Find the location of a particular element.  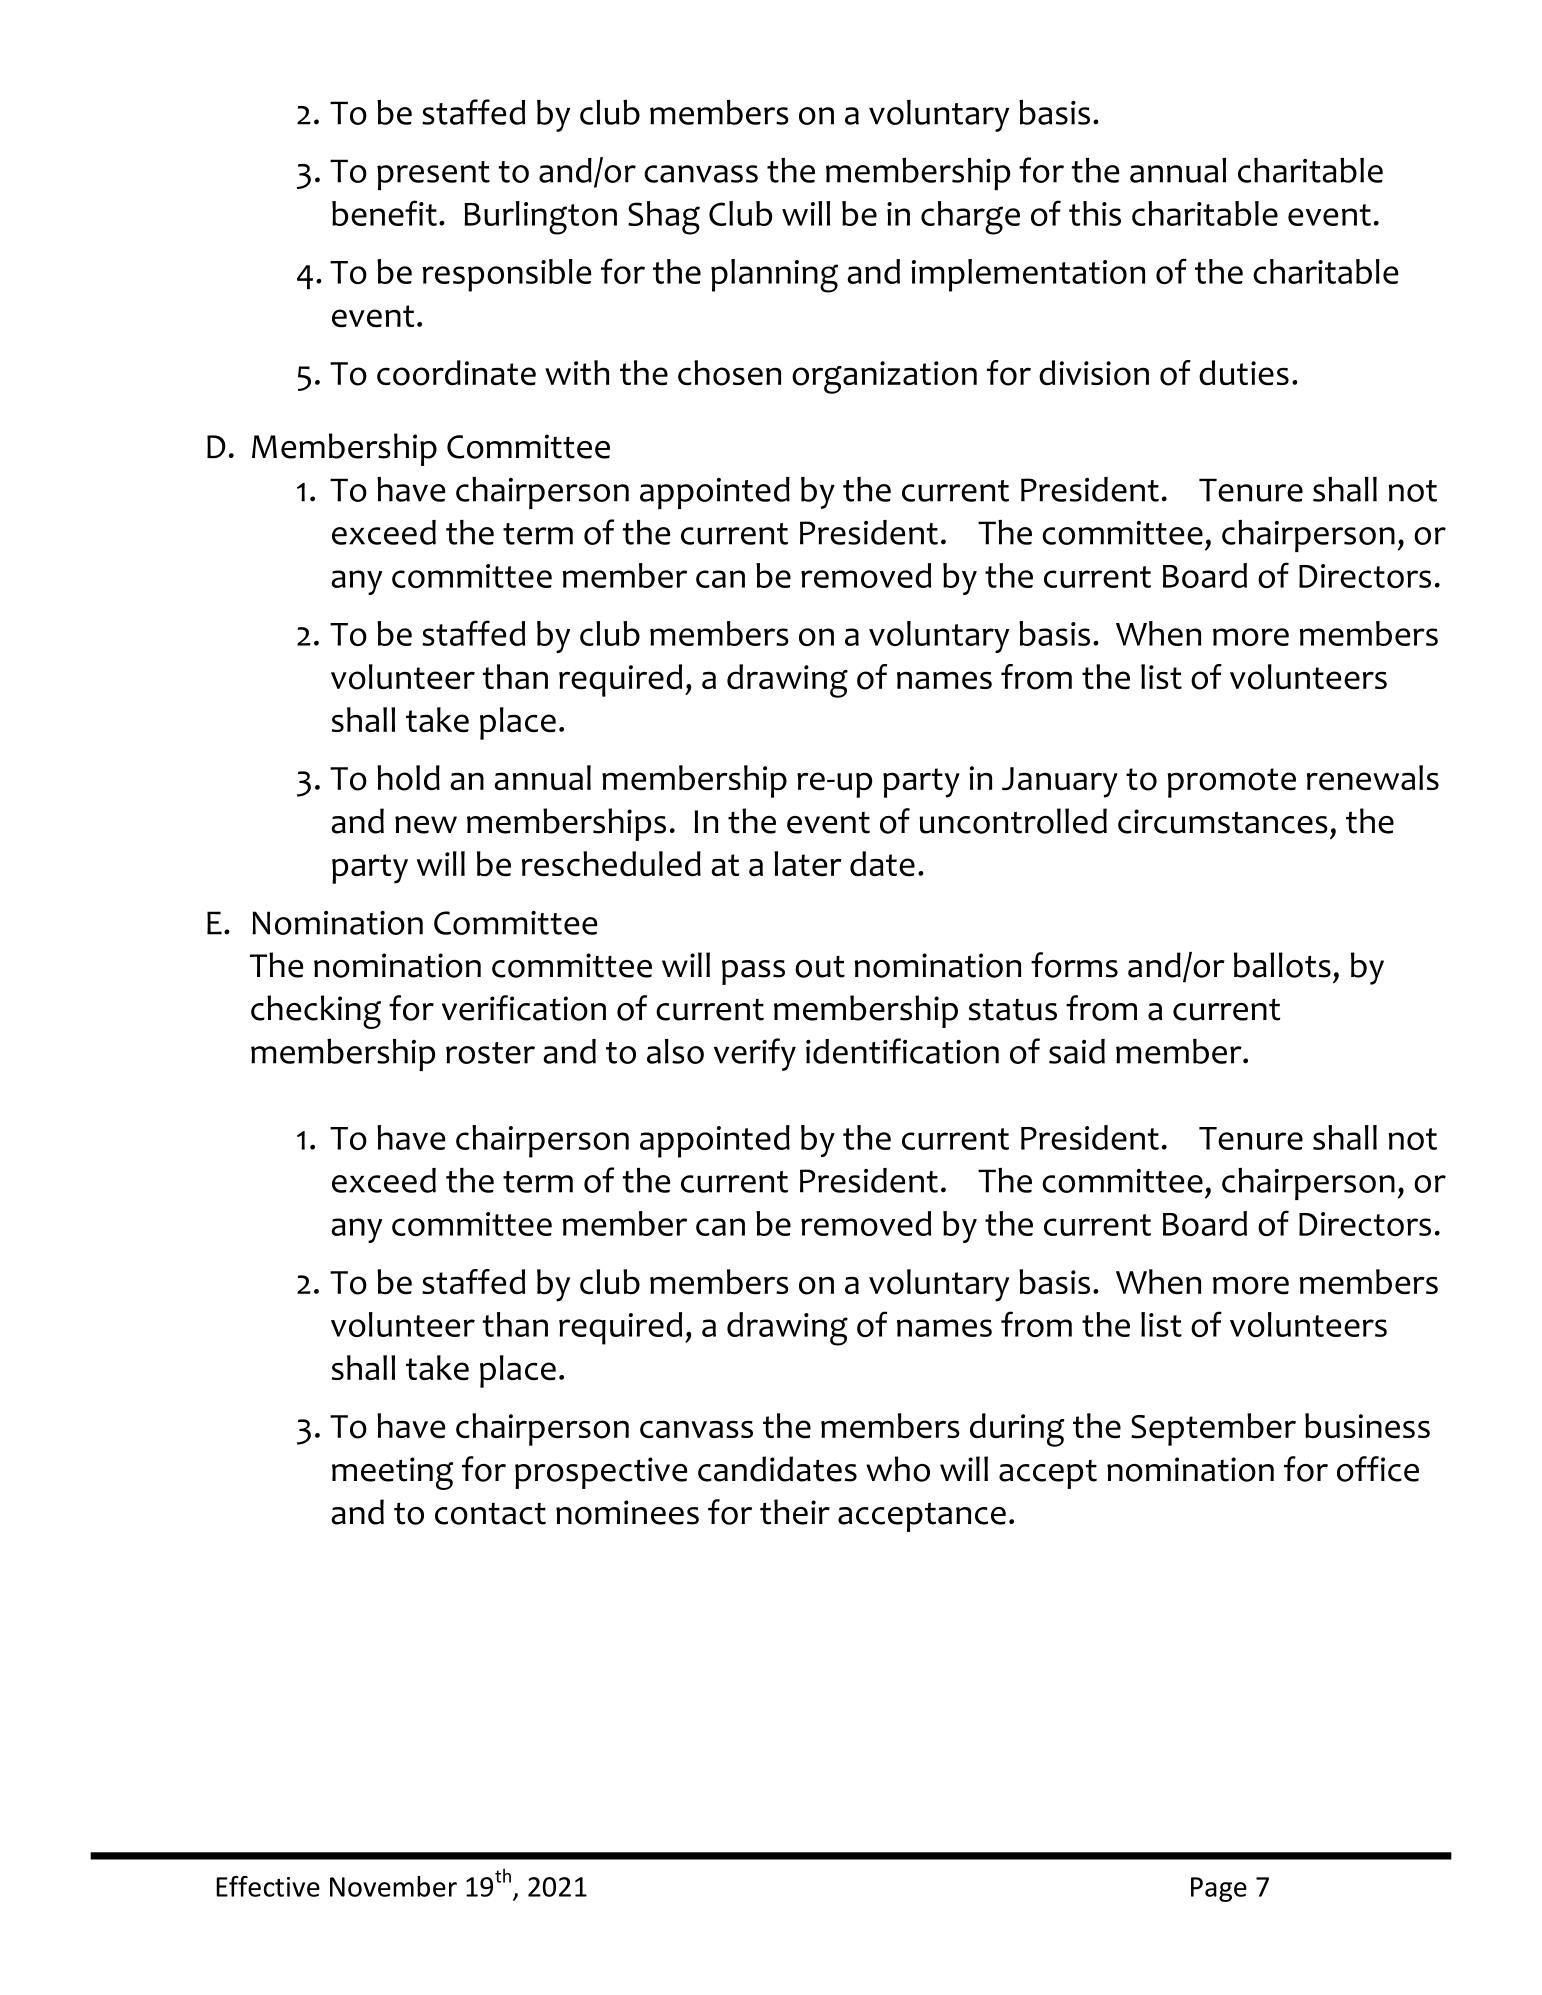

planning is located at coordinates (774, 276).
